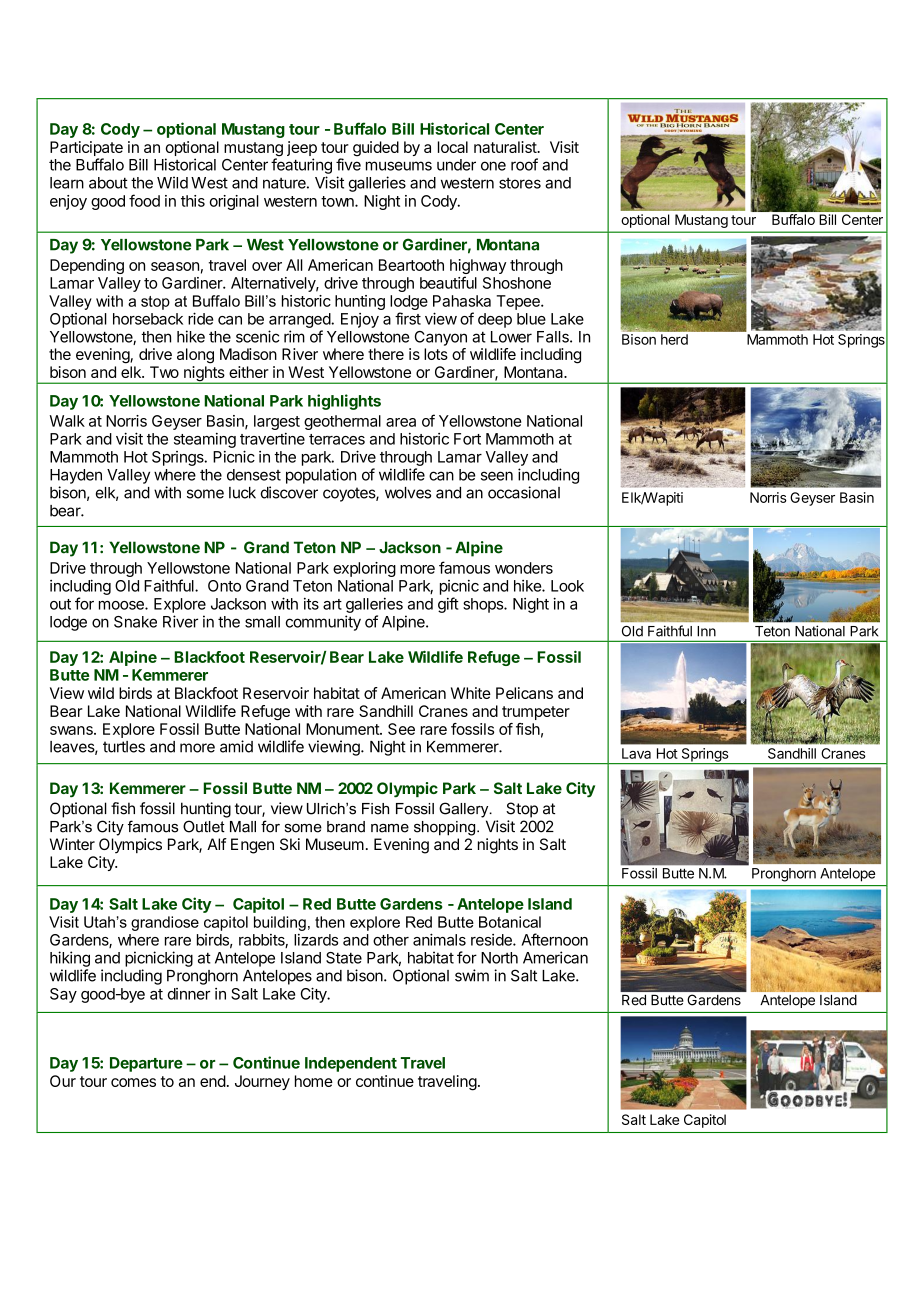 The height and width of the page is (1308, 924). Describe the element at coordinates (348, 164) in the page. I see `five` at that location.
